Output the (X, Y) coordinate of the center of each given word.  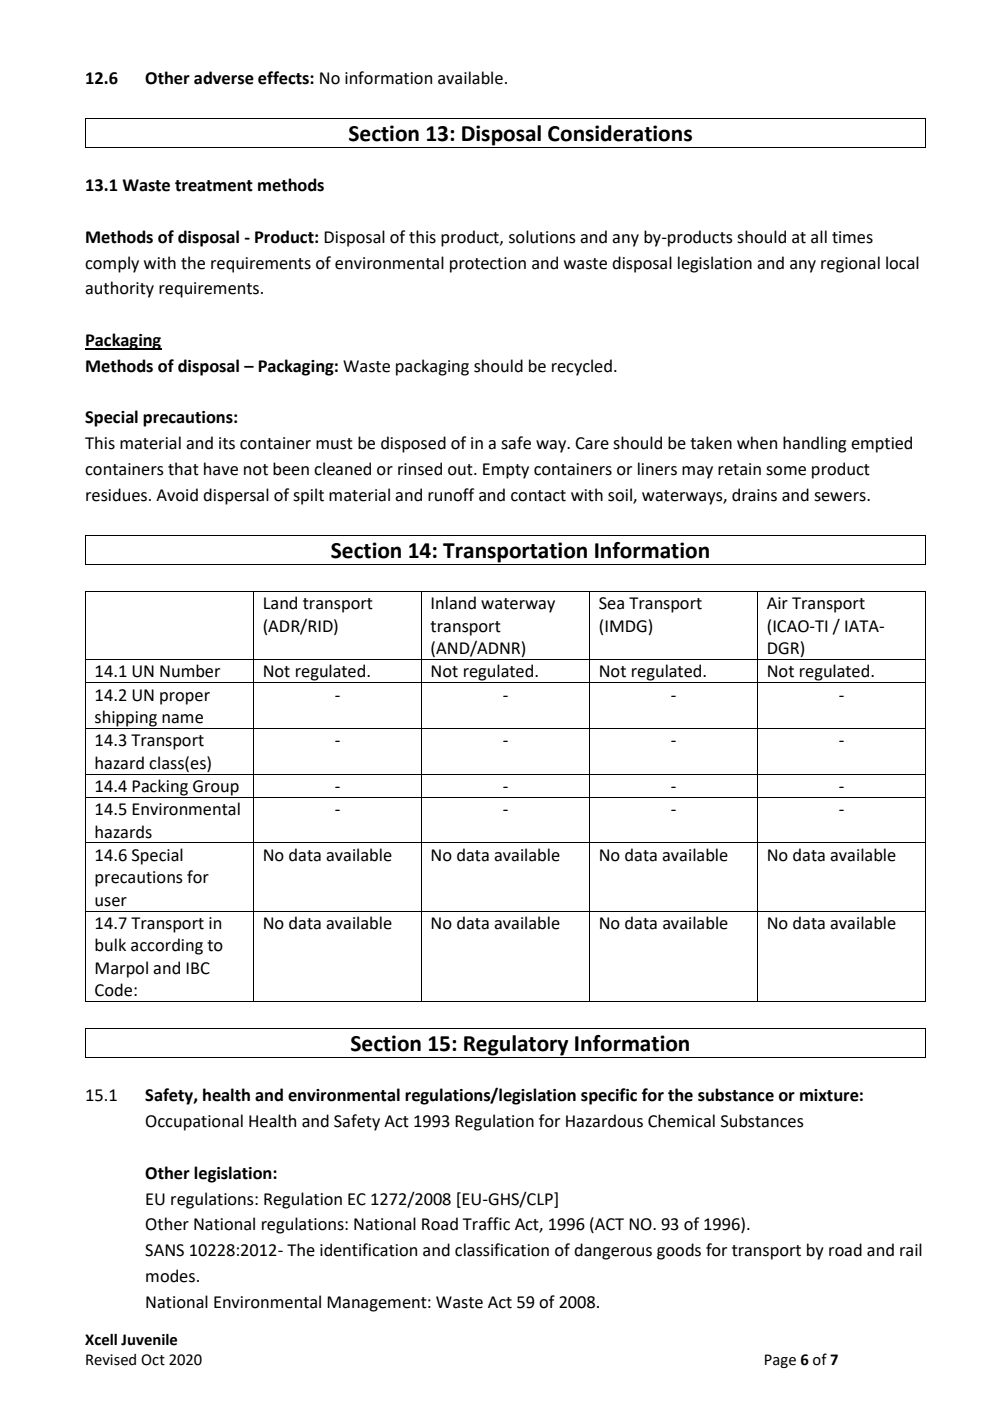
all (819, 237)
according (167, 946)
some (786, 471)
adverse (224, 78)
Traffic (486, 1224)
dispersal (236, 496)
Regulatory (516, 1046)
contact (538, 496)
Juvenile (149, 1340)
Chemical (681, 1121)
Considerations (620, 133)
